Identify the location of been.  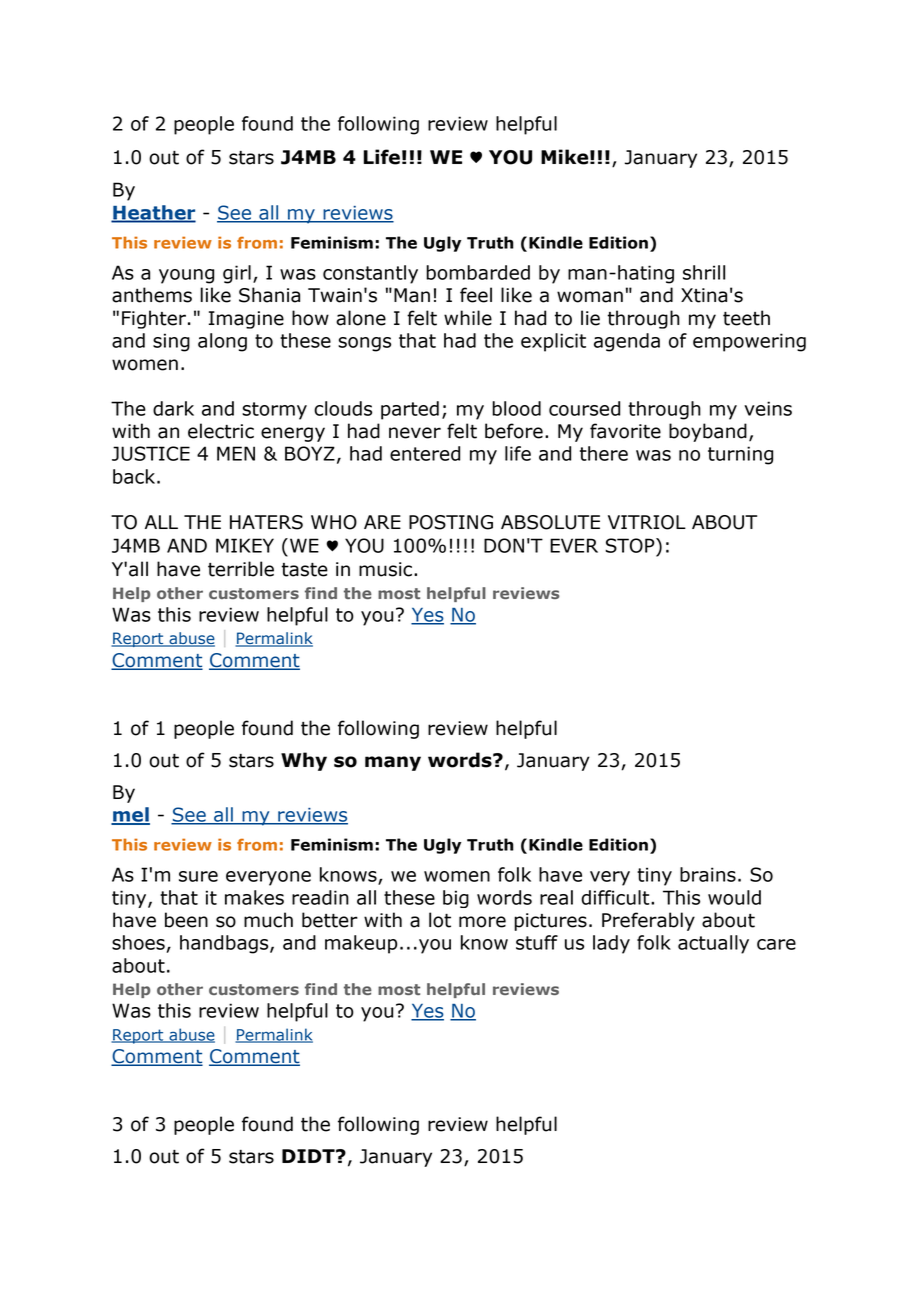
(186, 920).
